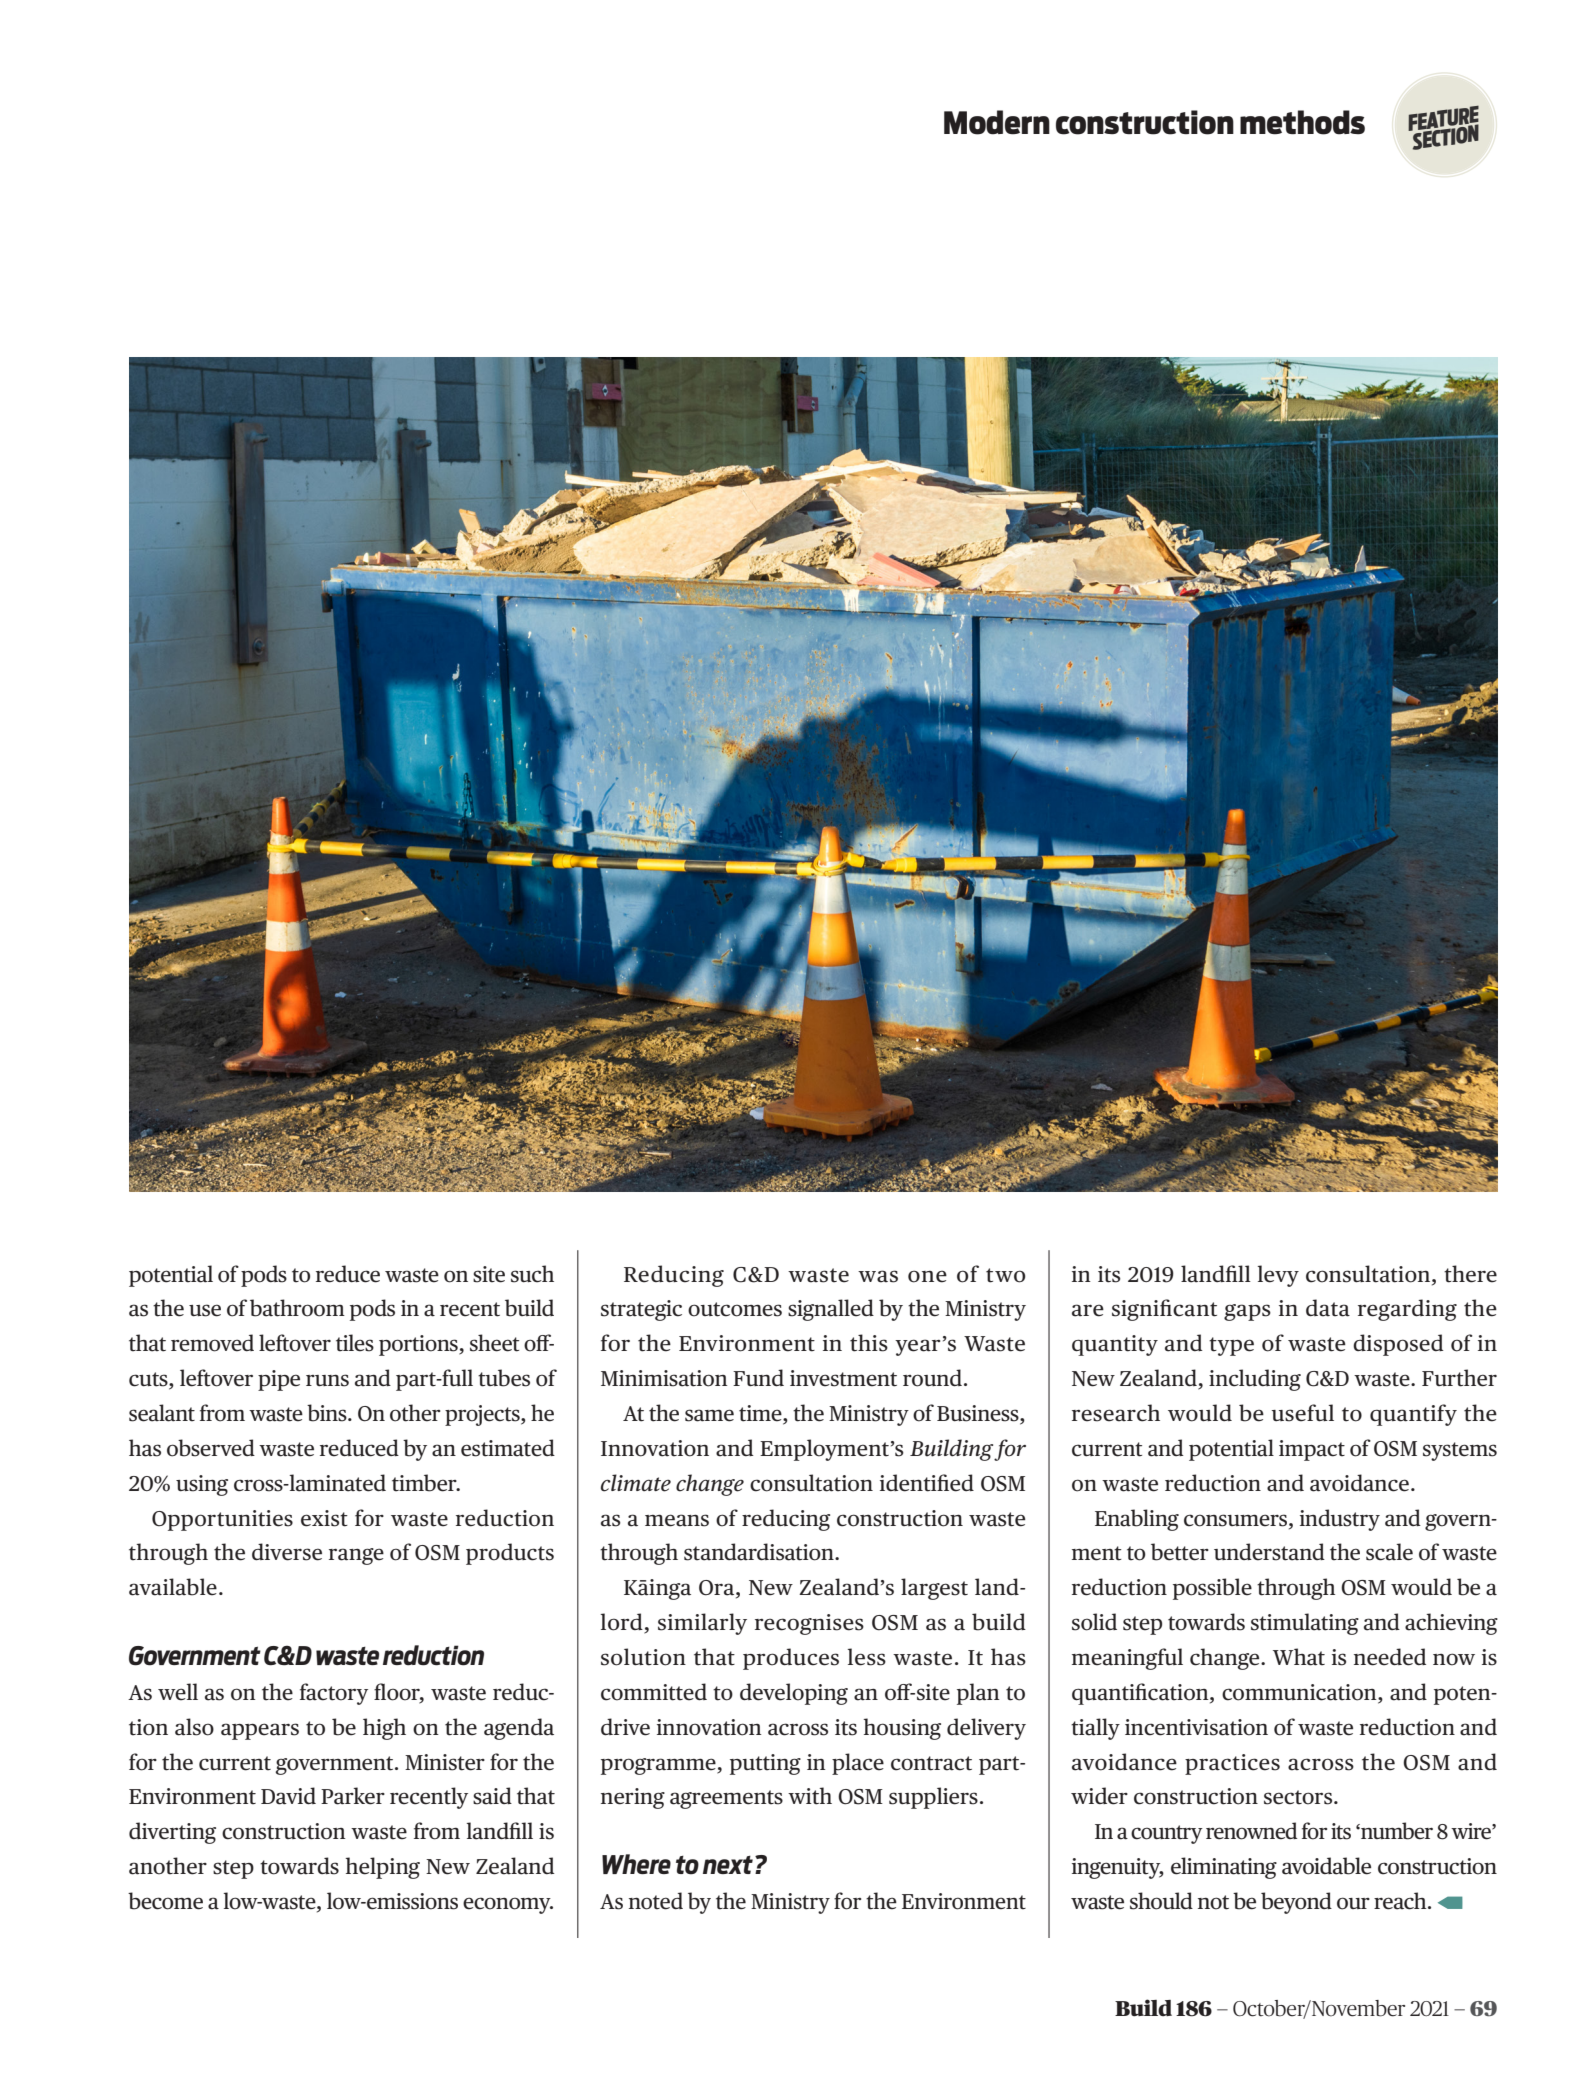  Describe the element at coordinates (1470, 1274) in the page. I see `there` at that location.
